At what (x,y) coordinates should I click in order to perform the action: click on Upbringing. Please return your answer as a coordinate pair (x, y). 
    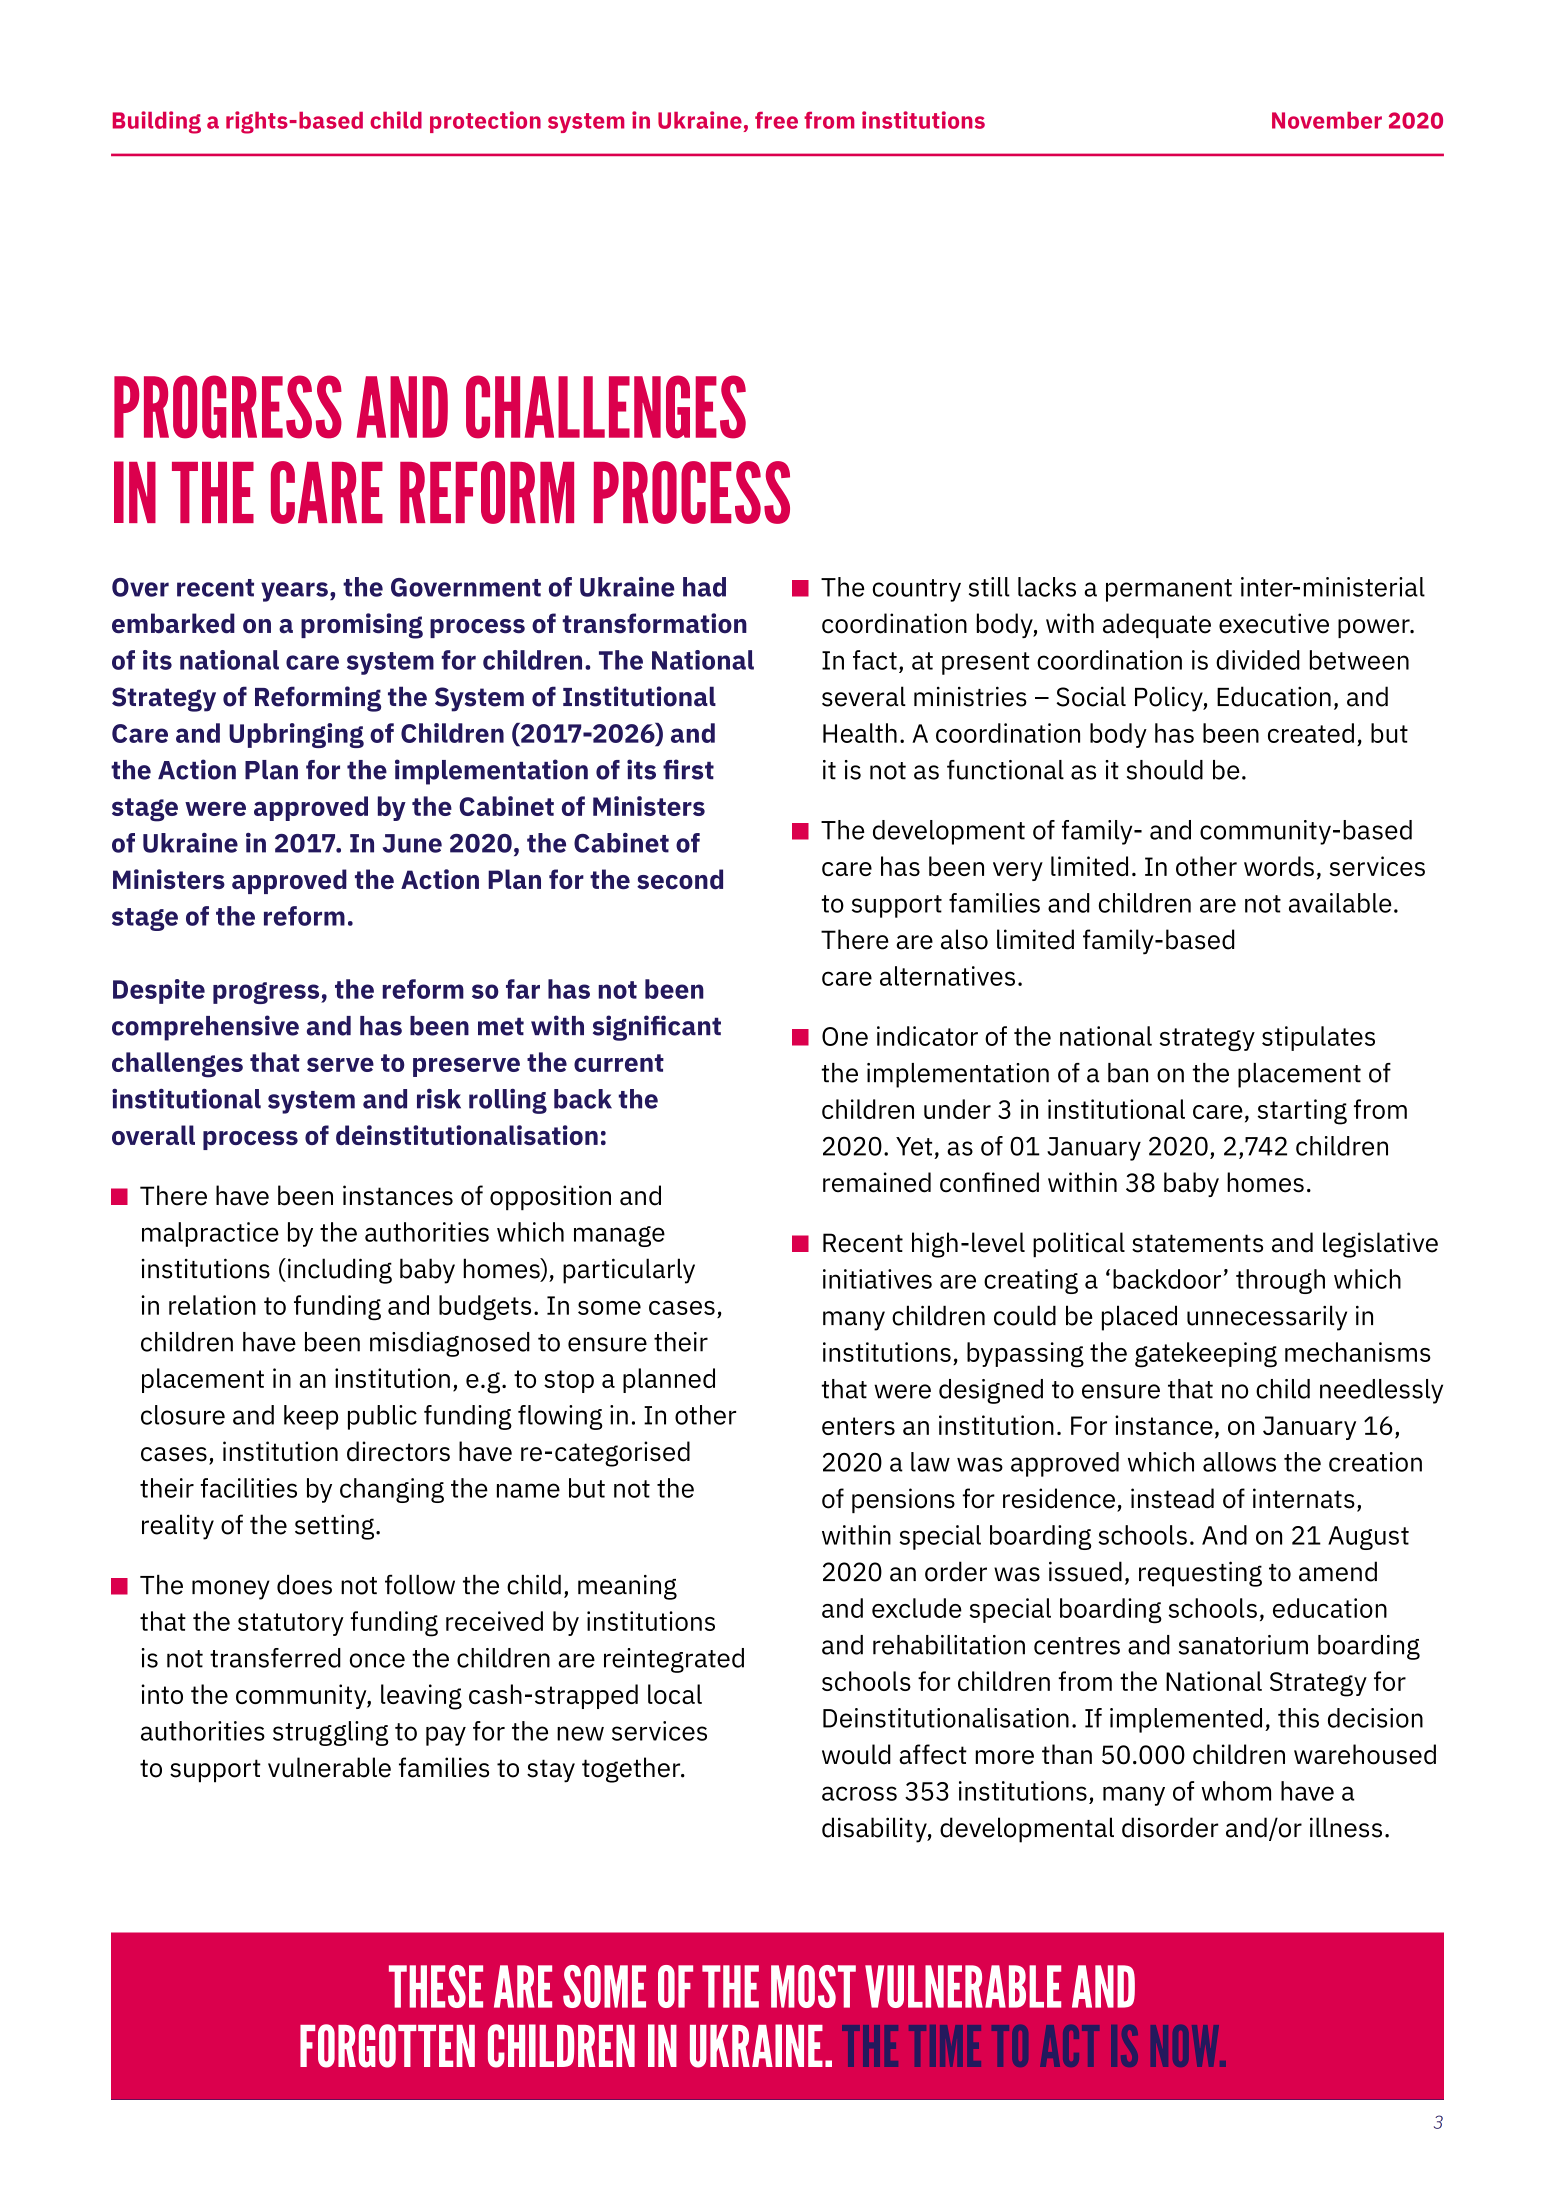
    Looking at the image, I should click on (296, 735).
